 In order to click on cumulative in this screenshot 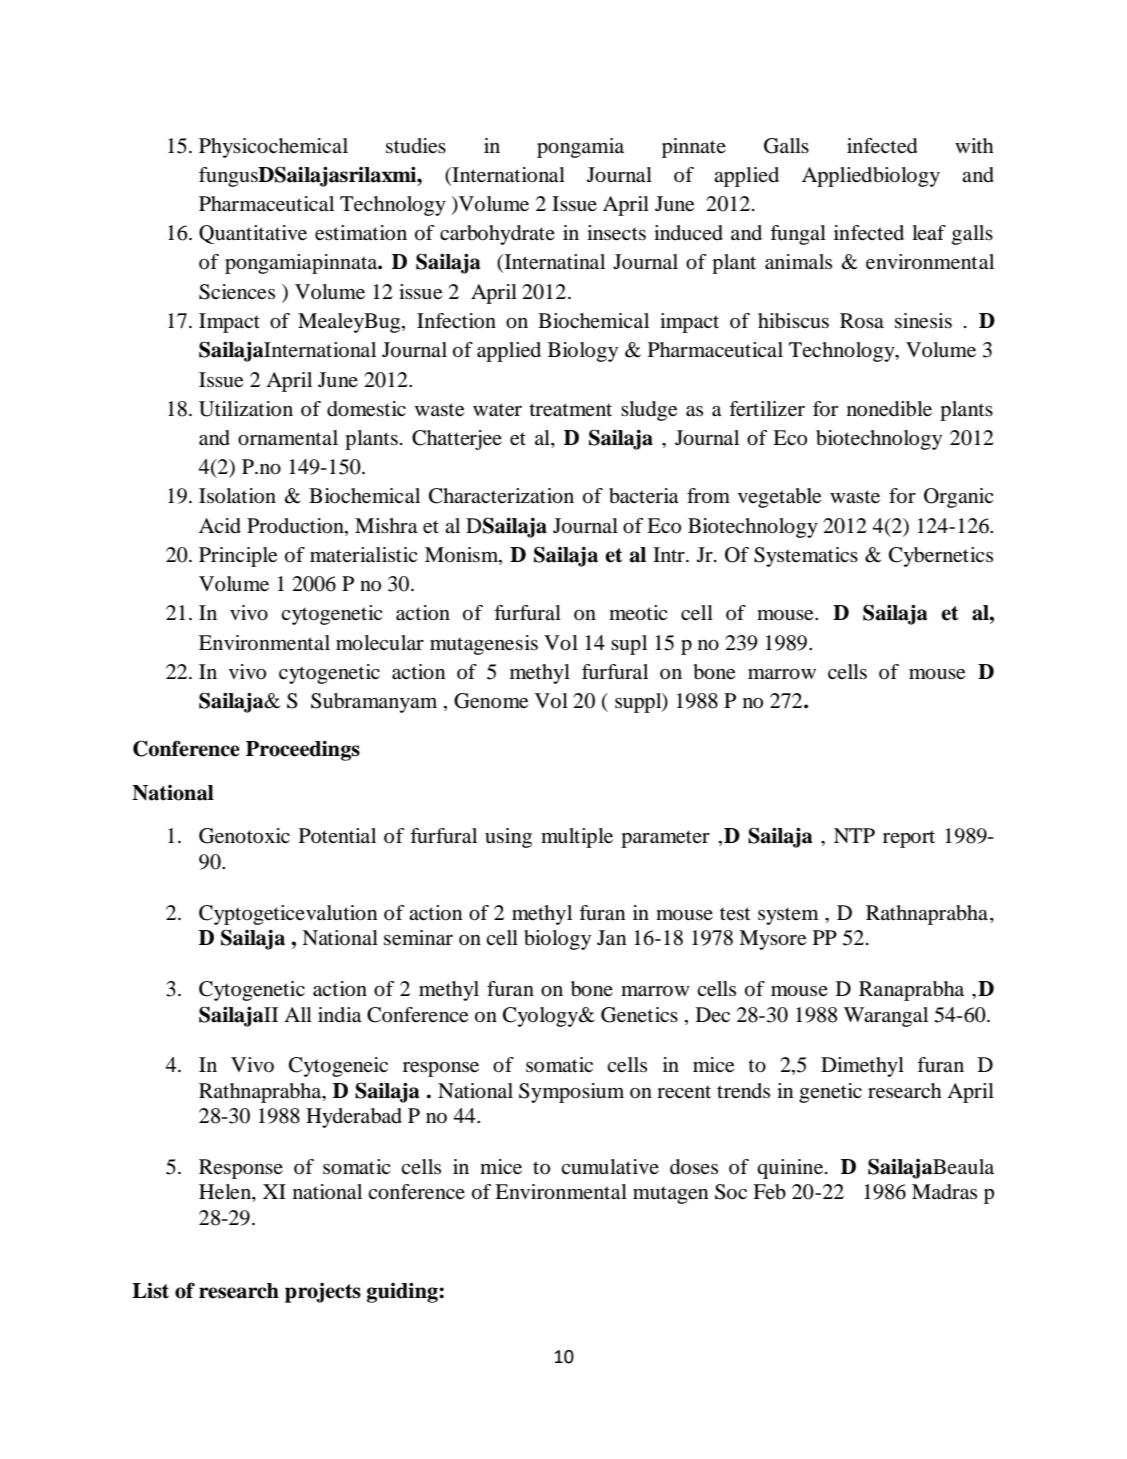, I will do `click(610, 1167)`.
